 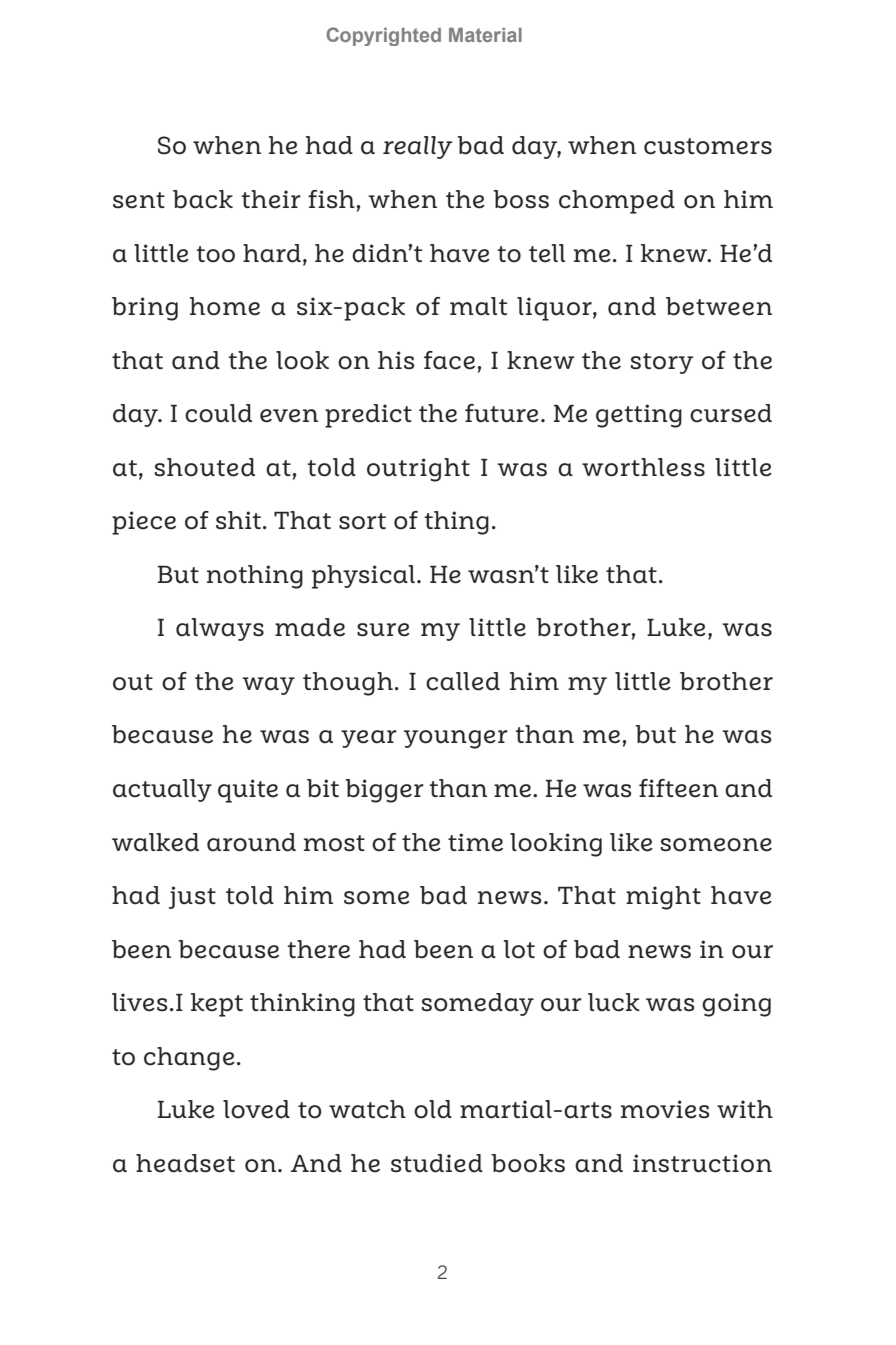 What do you see at coordinates (502, 413) in the document?
I see `future` at bounding box center [502, 413].
